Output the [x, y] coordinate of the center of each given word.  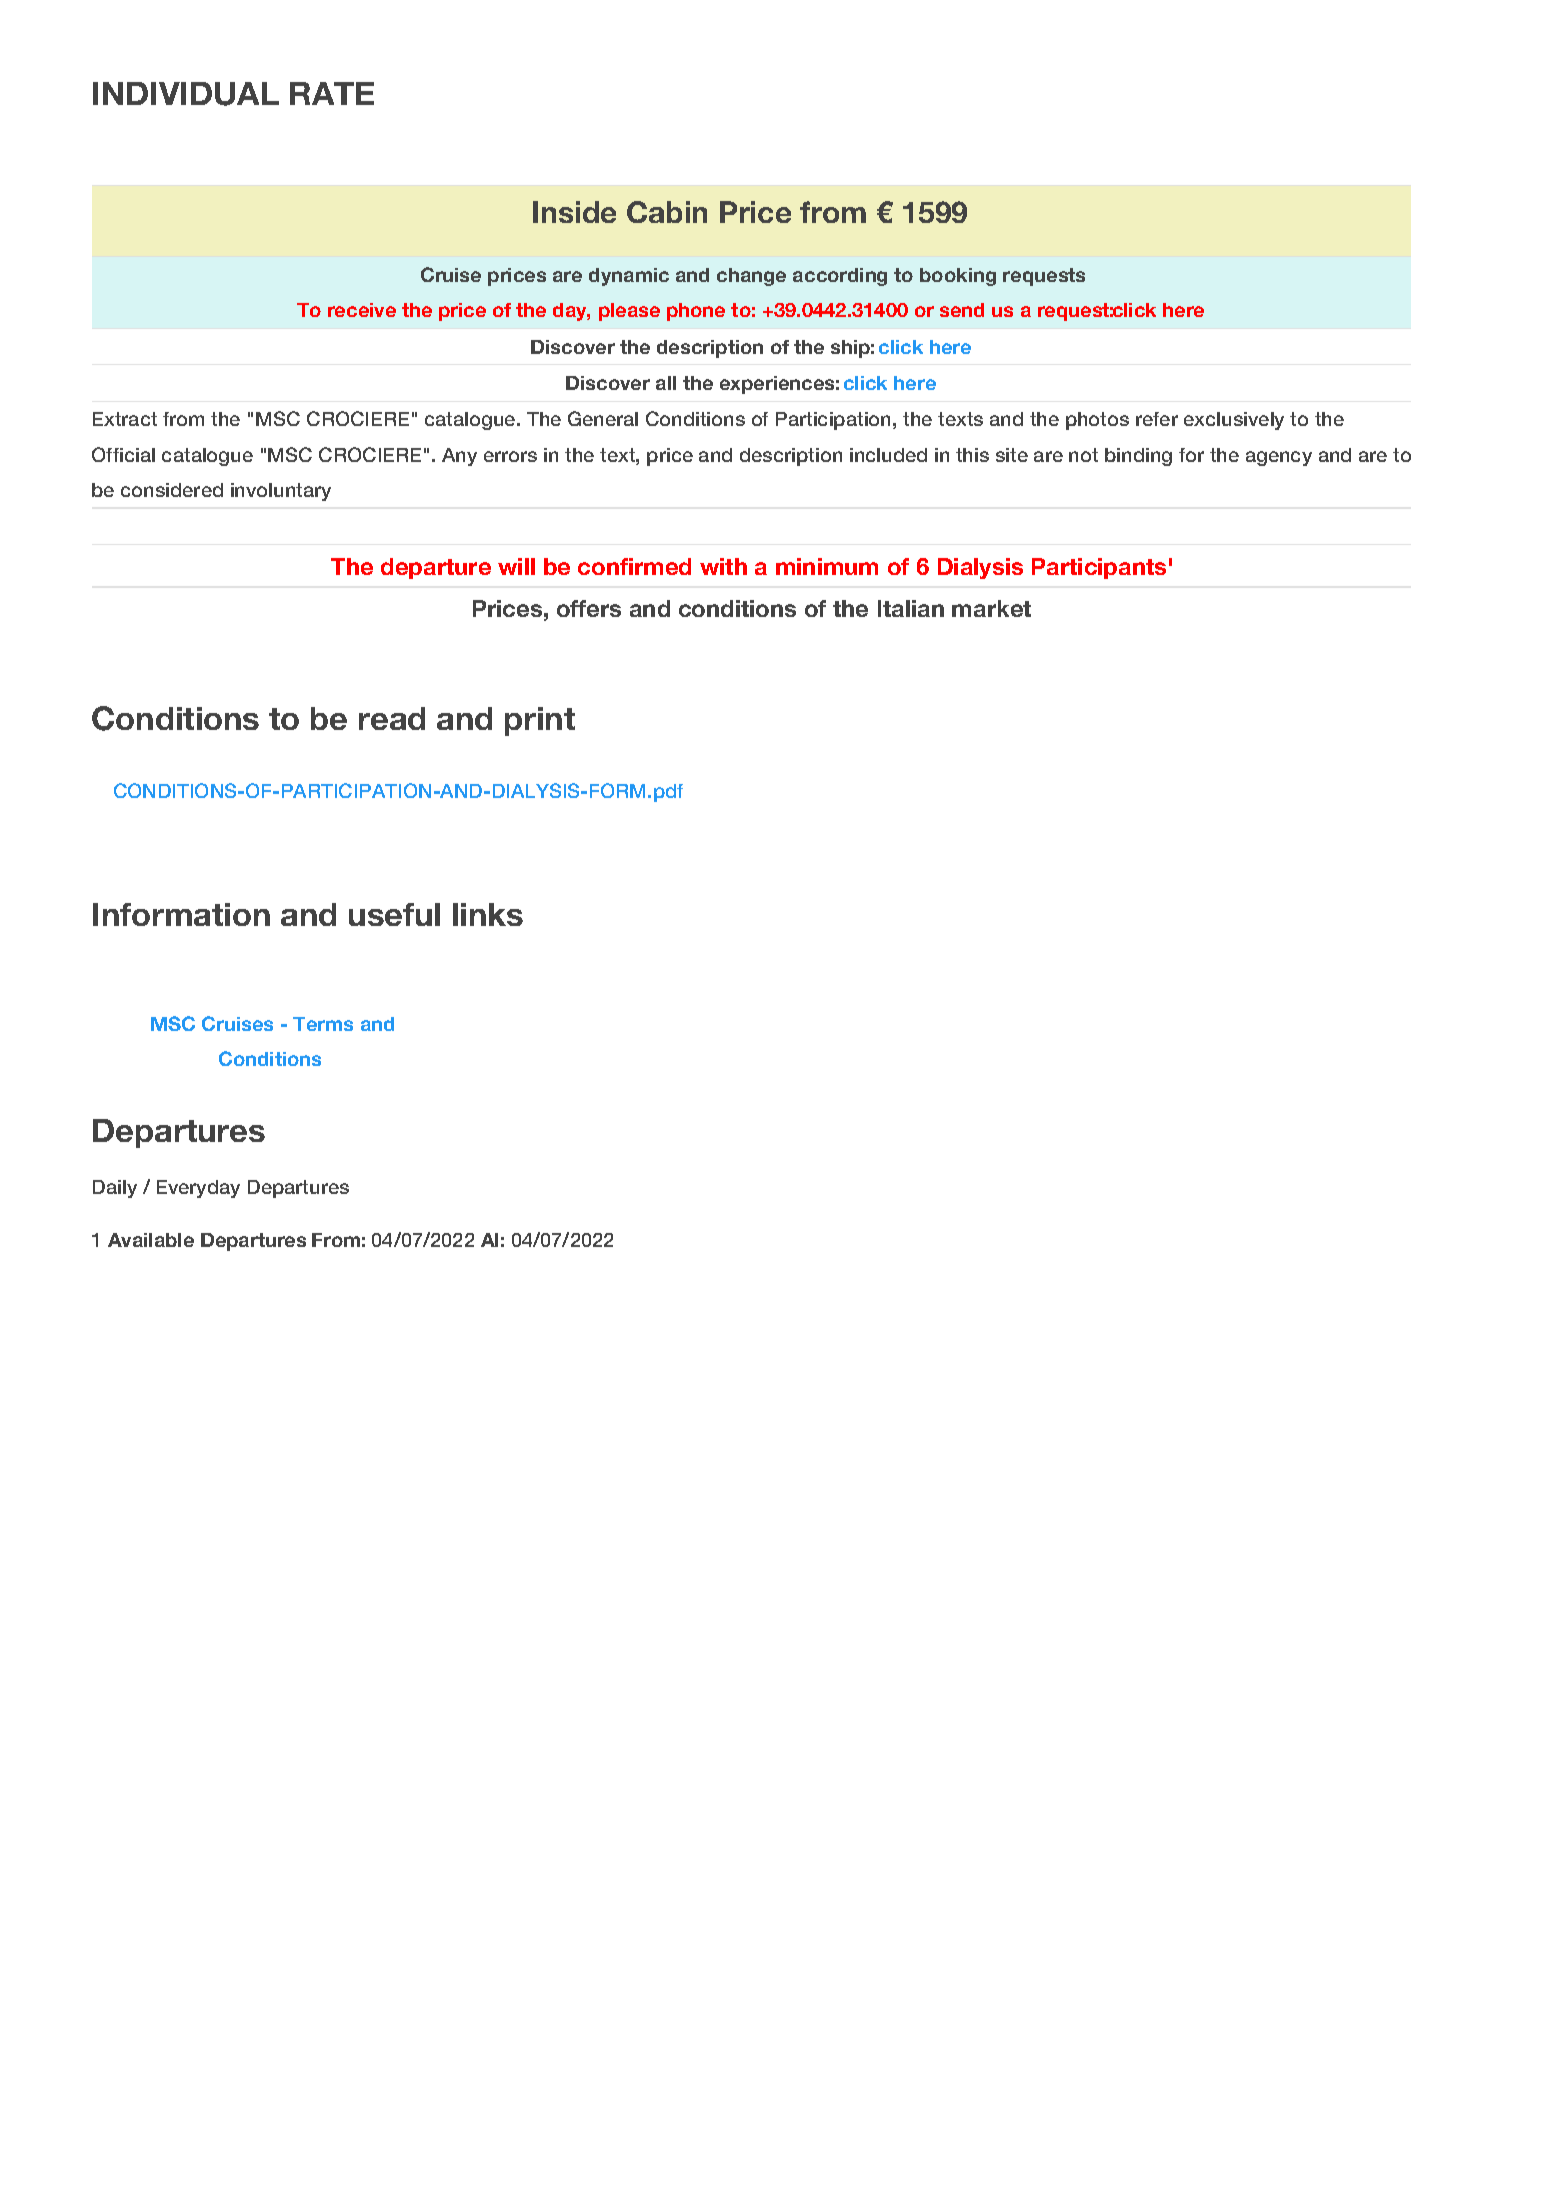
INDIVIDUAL [186, 94]
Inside [574, 212]
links [488, 914]
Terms [323, 1024]
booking [958, 277]
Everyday [198, 1189]
